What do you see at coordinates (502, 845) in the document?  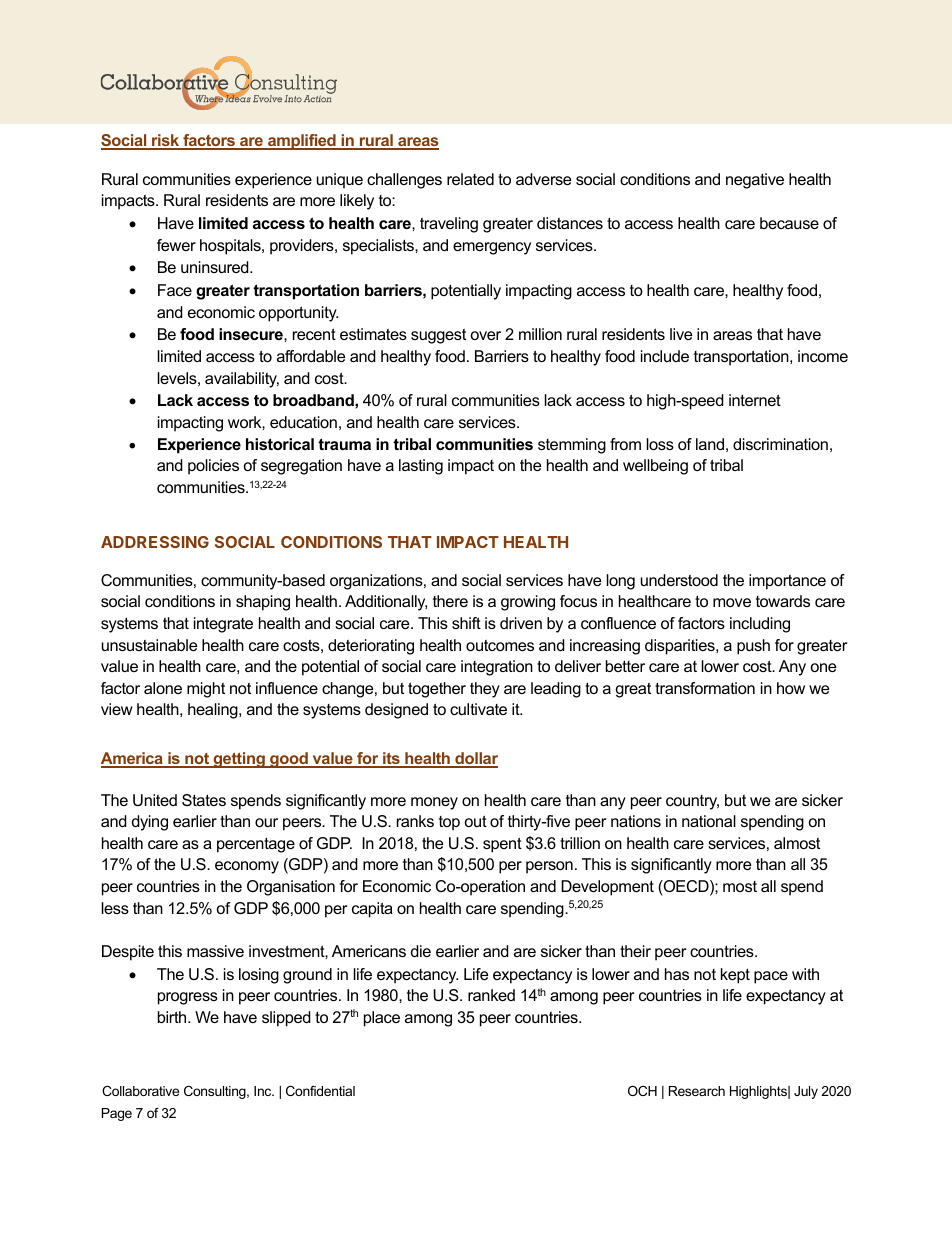 I see `spent` at bounding box center [502, 845].
